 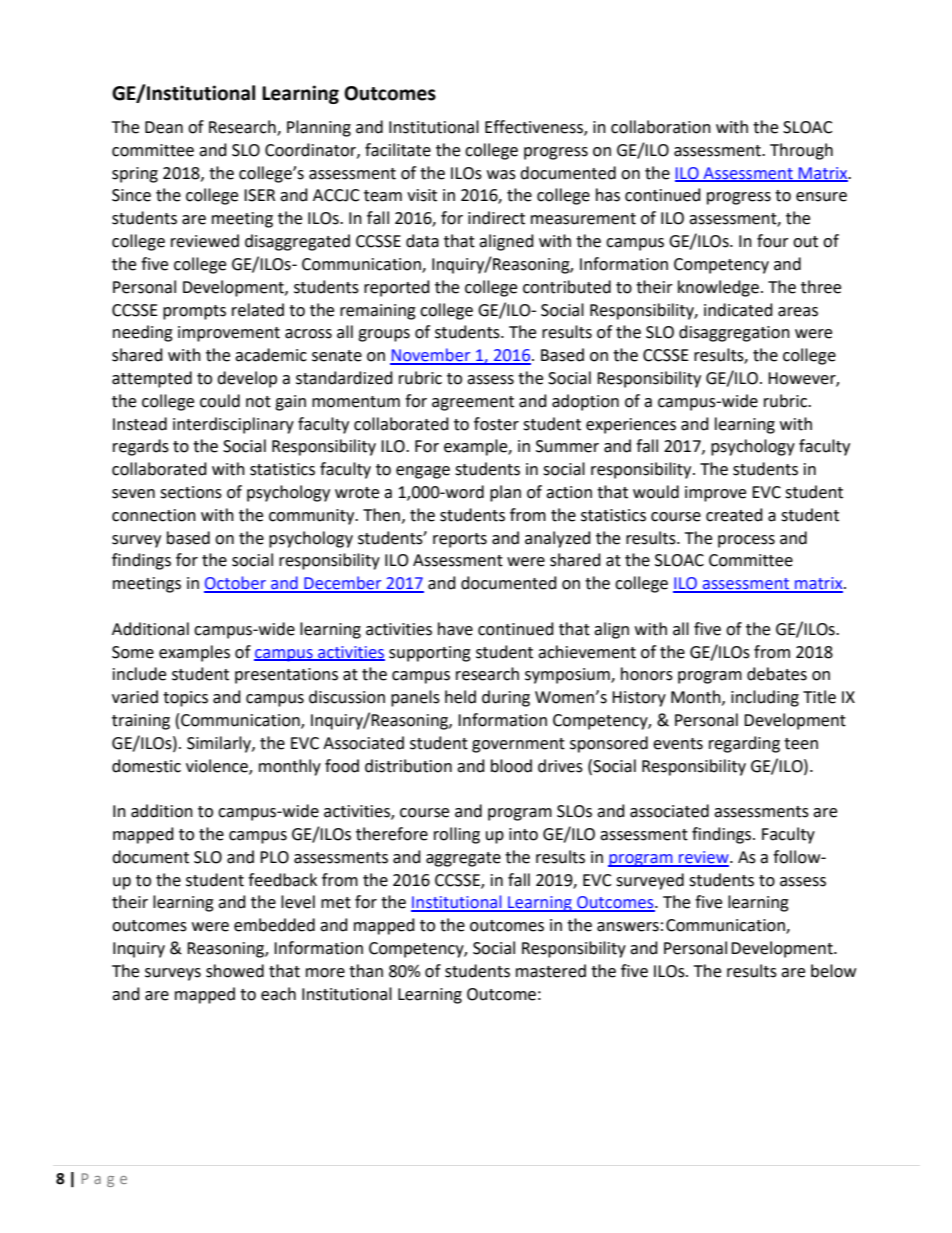 I want to click on agreement, so click(x=473, y=403).
